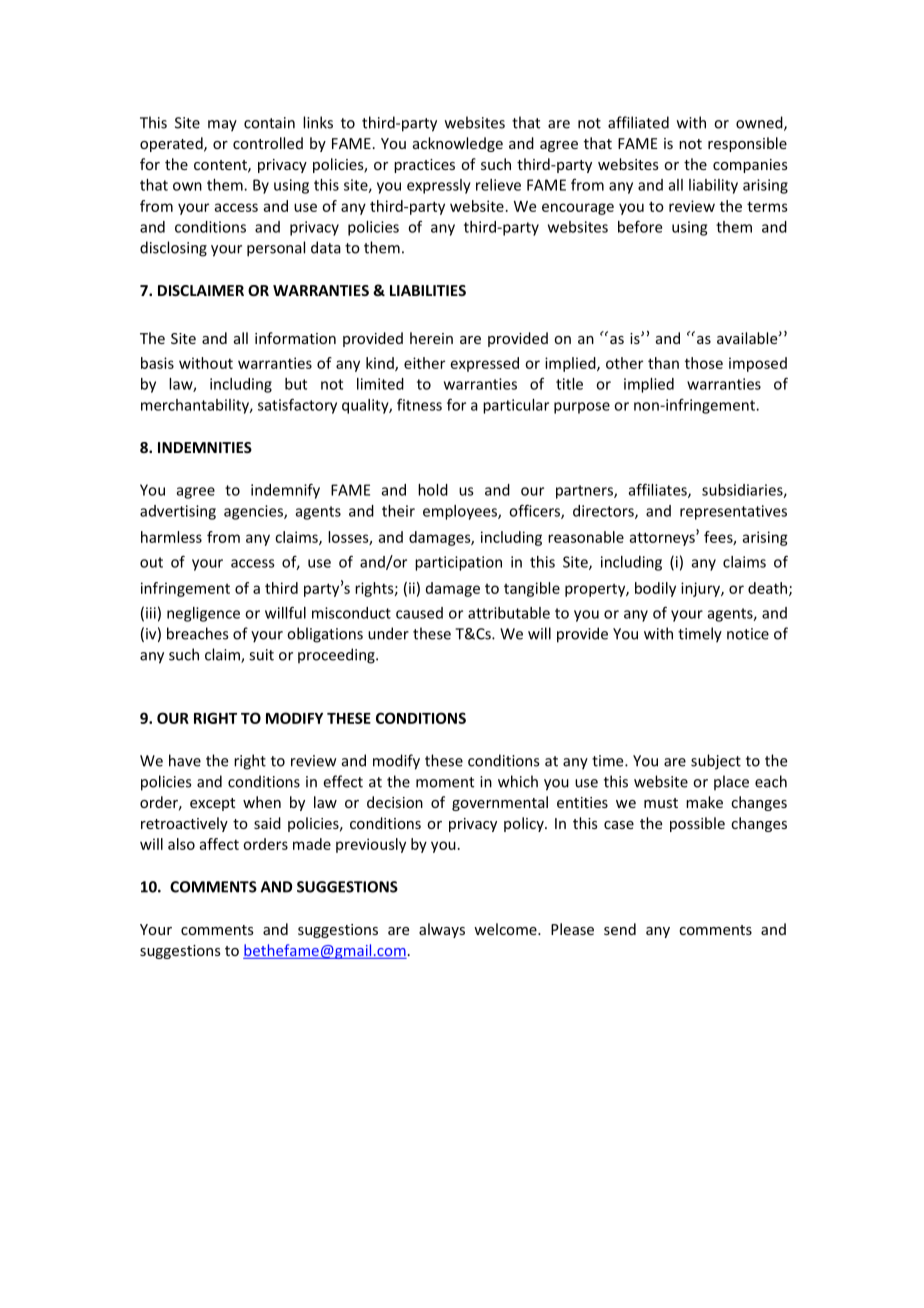 Image resolution: width=924 pixels, height=1308 pixels. What do you see at coordinates (747, 144) in the image?
I see `responsible` at bounding box center [747, 144].
